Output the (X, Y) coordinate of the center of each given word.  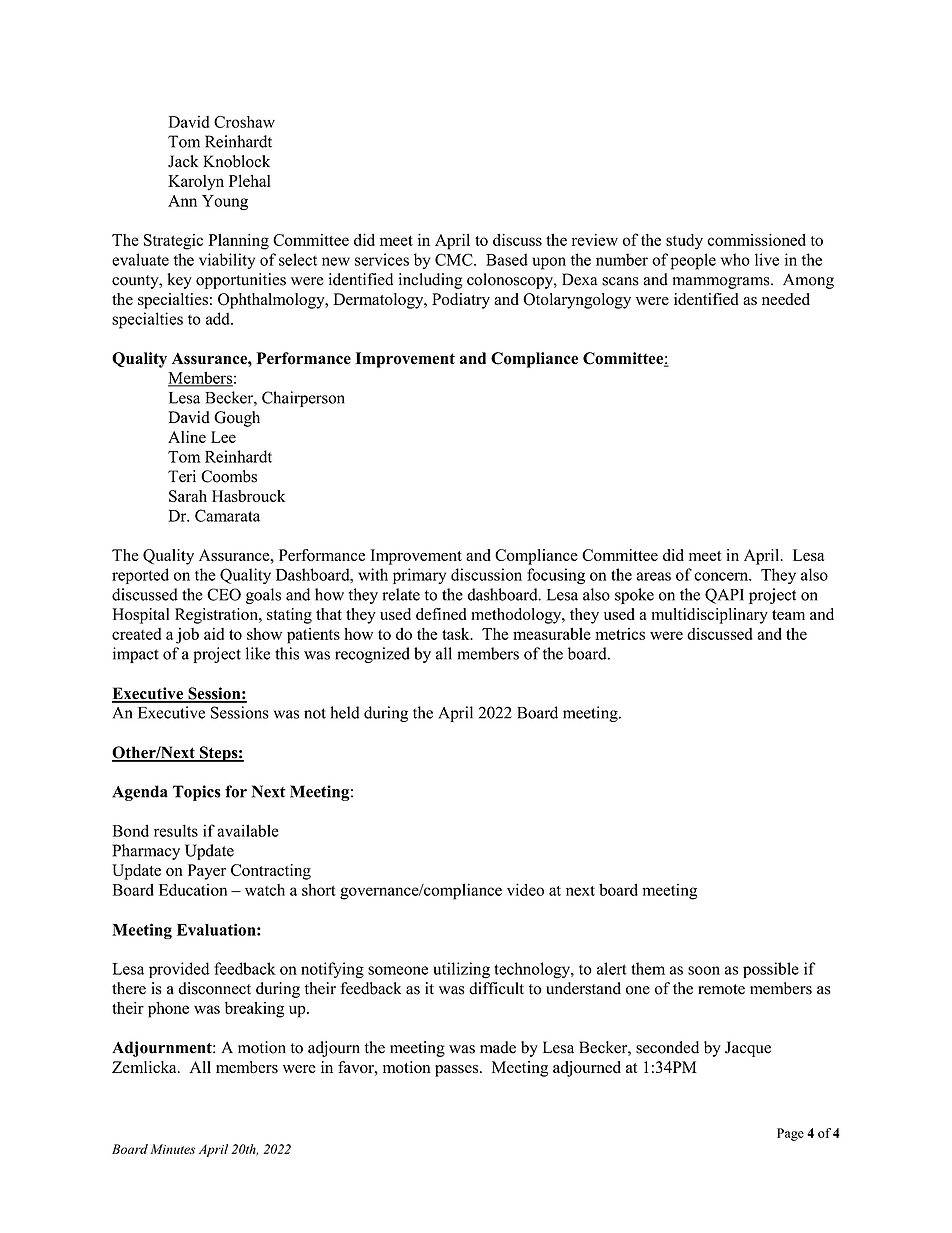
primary (419, 576)
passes (458, 1071)
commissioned (756, 239)
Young (225, 203)
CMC (455, 259)
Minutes (172, 1149)
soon (704, 970)
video (525, 889)
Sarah (188, 496)
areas (653, 576)
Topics (197, 793)
